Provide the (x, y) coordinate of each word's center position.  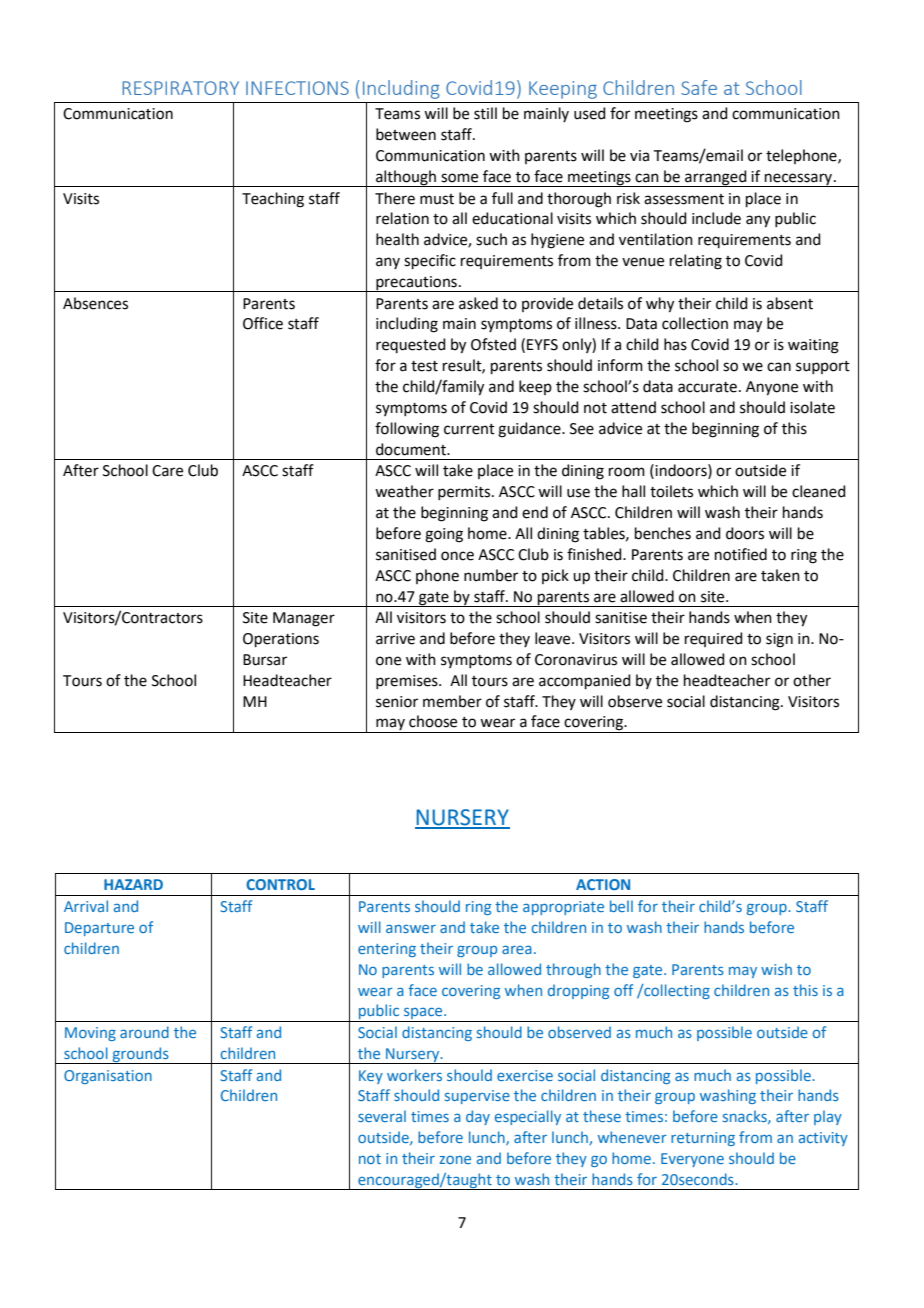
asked (478, 303)
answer (411, 928)
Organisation (108, 1077)
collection (695, 323)
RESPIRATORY (180, 88)
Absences (95, 303)
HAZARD (133, 884)
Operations (281, 640)
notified (741, 554)
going (444, 535)
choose (433, 721)
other (812, 680)
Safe (699, 87)
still (485, 113)
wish (776, 969)
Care (167, 471)
